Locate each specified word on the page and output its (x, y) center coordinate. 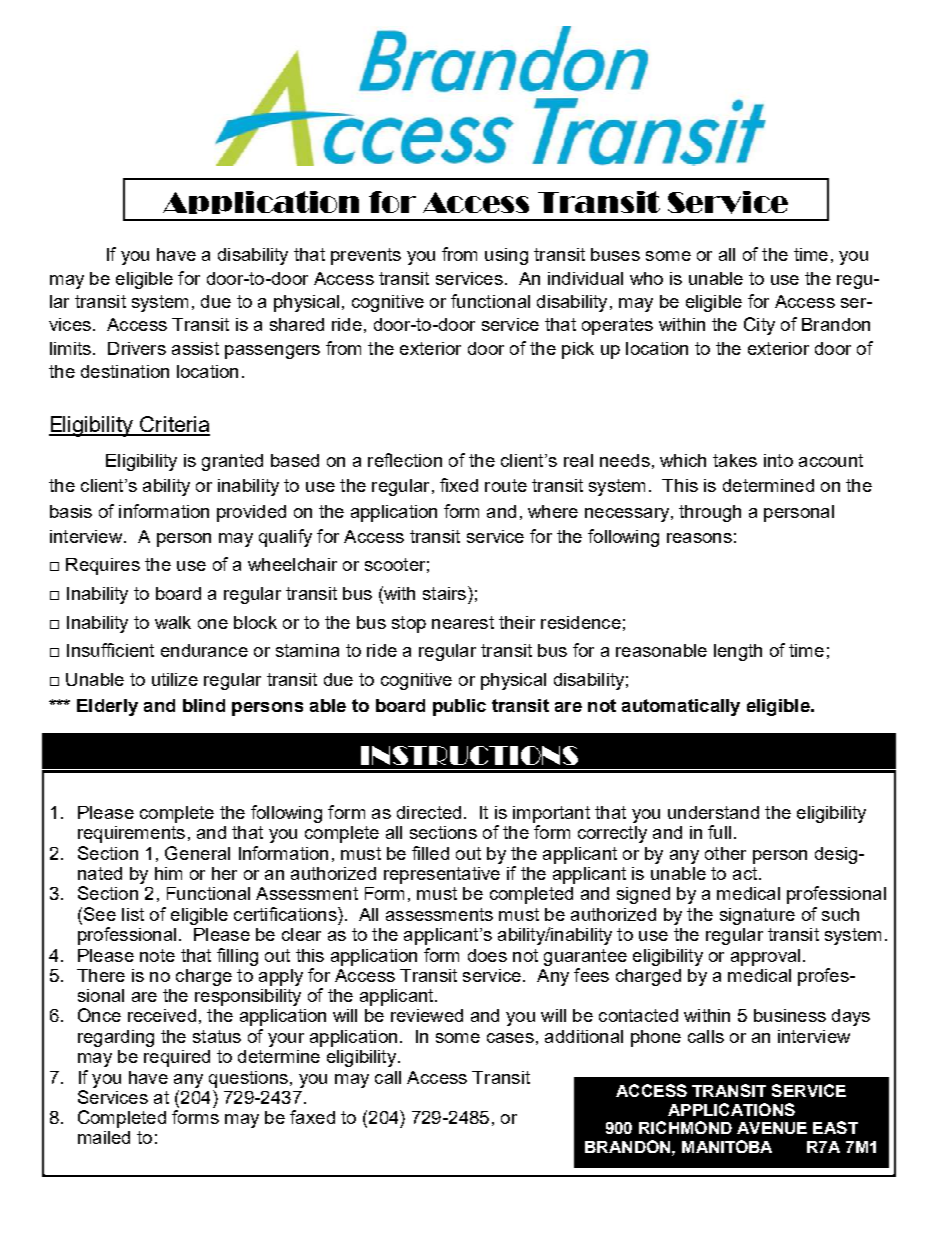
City (759, 326)
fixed (459, 485)
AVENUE (772, 1128)
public (459, 707)
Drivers (137, 348)
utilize (175, 679)
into (778, 460)
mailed (104, 1137)
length (738, 652)
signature (757, 916)
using (506, 256)
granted (232, 462)
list (133, 914)
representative (442, 875)
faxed (312, 1117)
